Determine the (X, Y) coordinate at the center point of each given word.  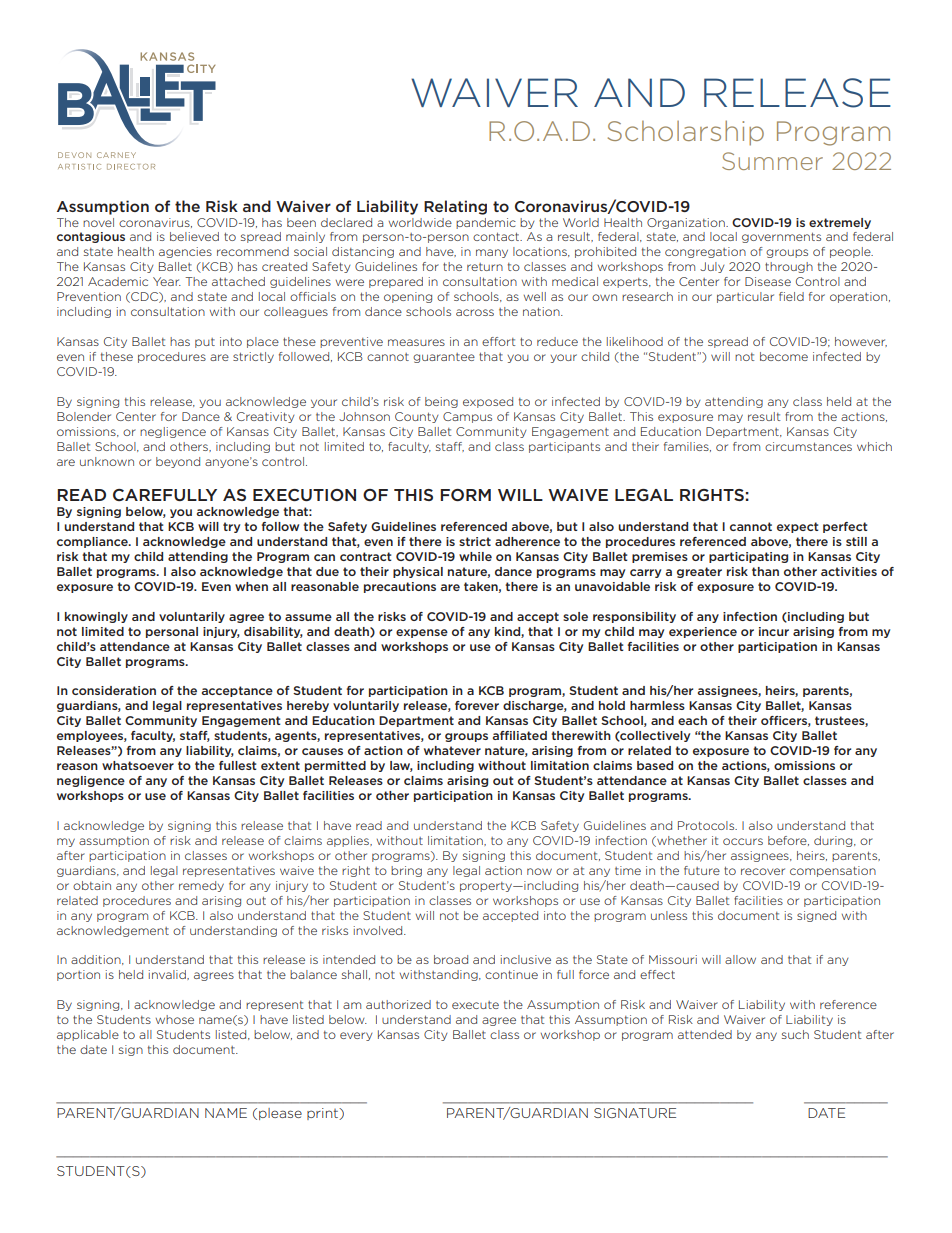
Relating (455, 207)
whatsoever (138, 765)
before (788, 841)
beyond (178, 462)
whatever (452, 750)
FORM (465, 495)
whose (175, 1019)
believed (194, 236)
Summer (772, 161)
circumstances (808, 446)
